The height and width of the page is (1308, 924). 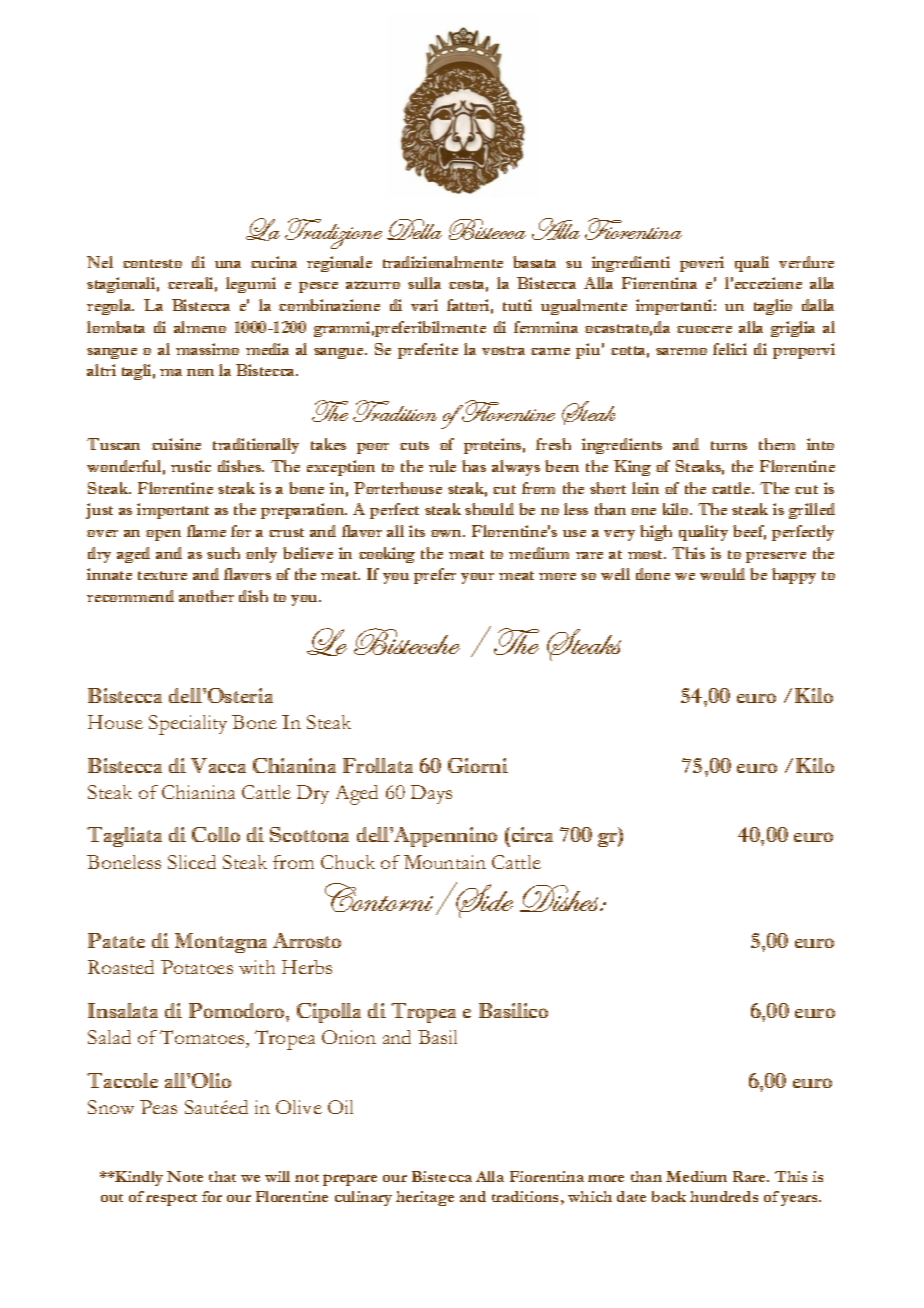 I want to click on sulla, so click(x=424, y=283).
